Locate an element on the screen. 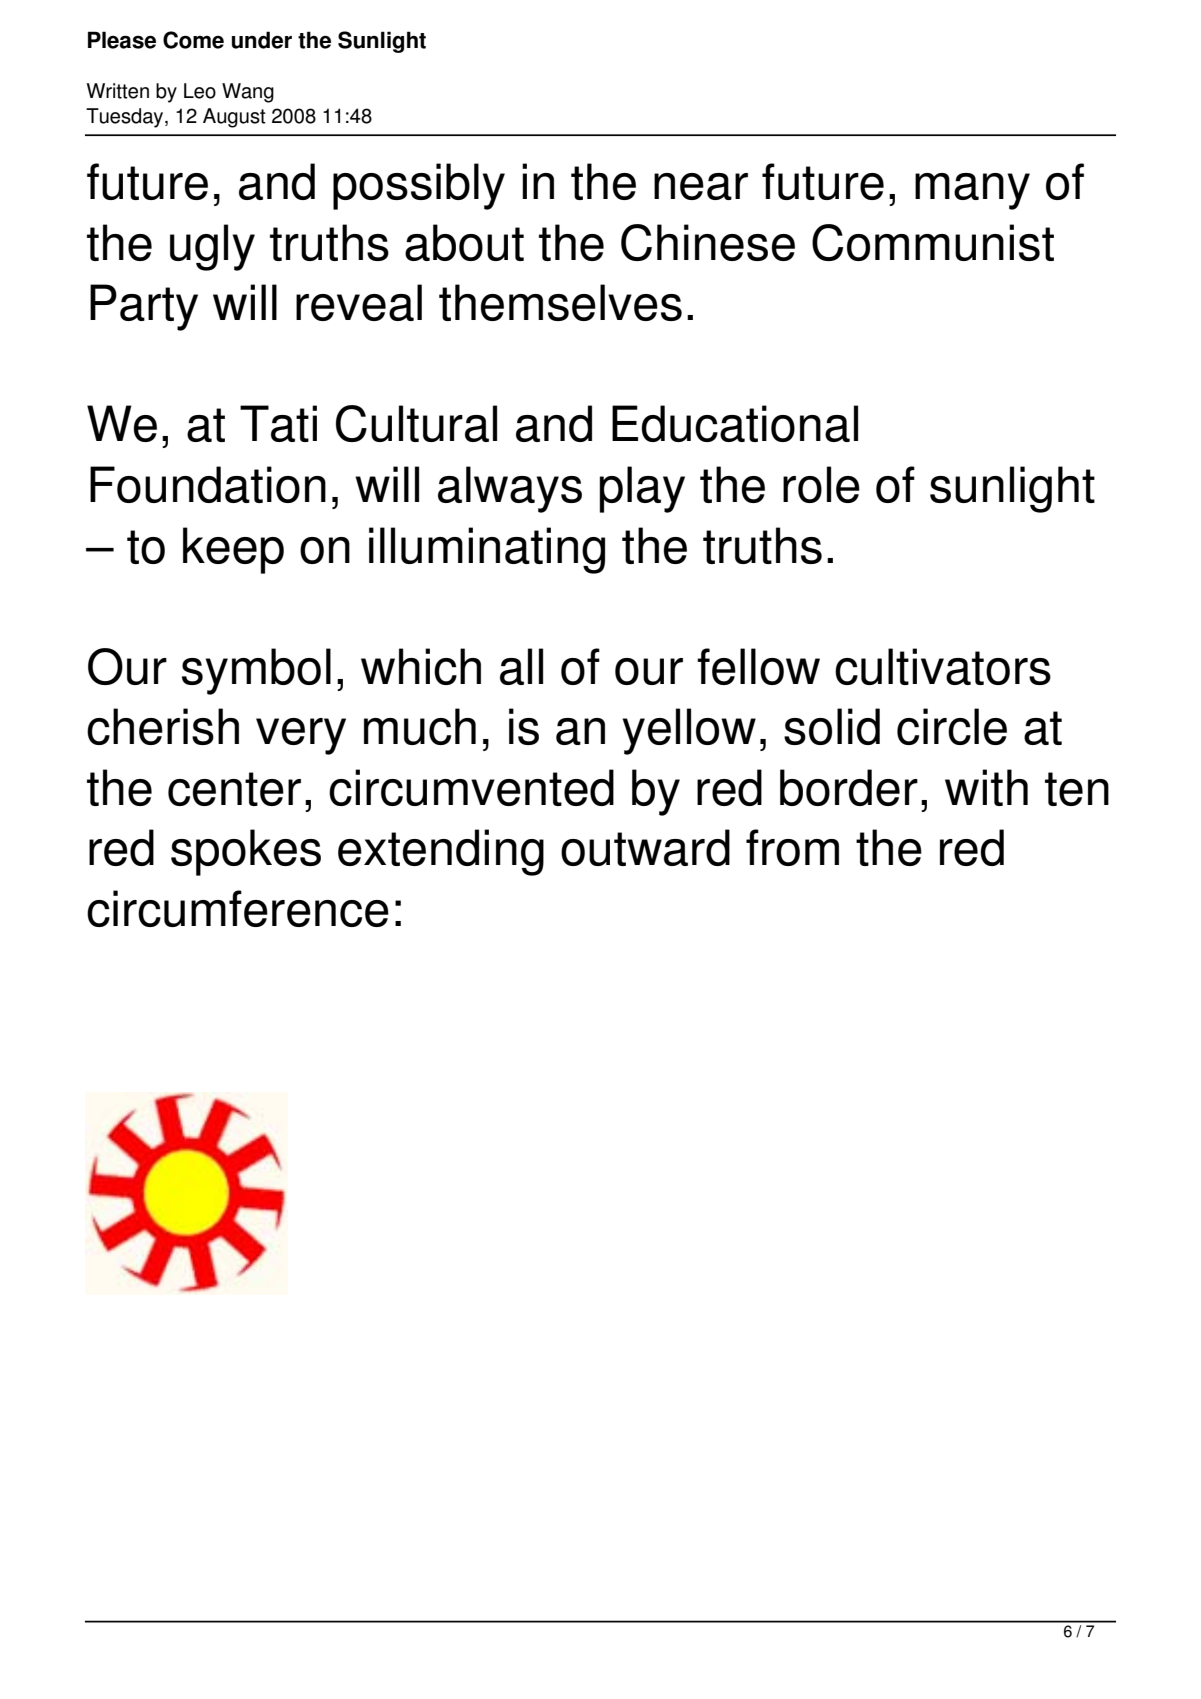 The image size is (1201, 1699). circumference is located at coordinates (238, 908).
